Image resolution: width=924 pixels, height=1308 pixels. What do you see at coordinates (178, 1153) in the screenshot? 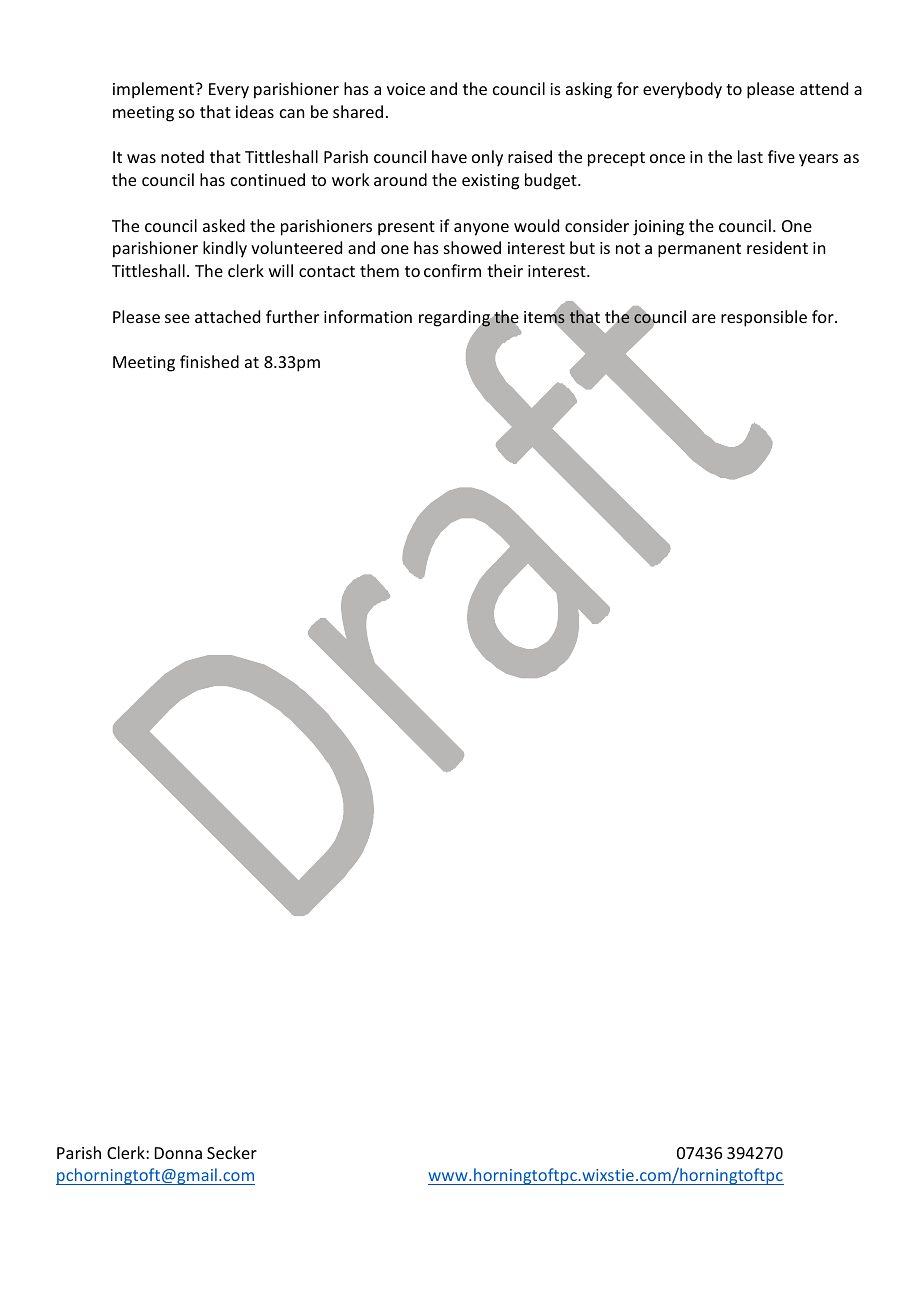
I see `Donna` at bounding box center [178, 1153].
